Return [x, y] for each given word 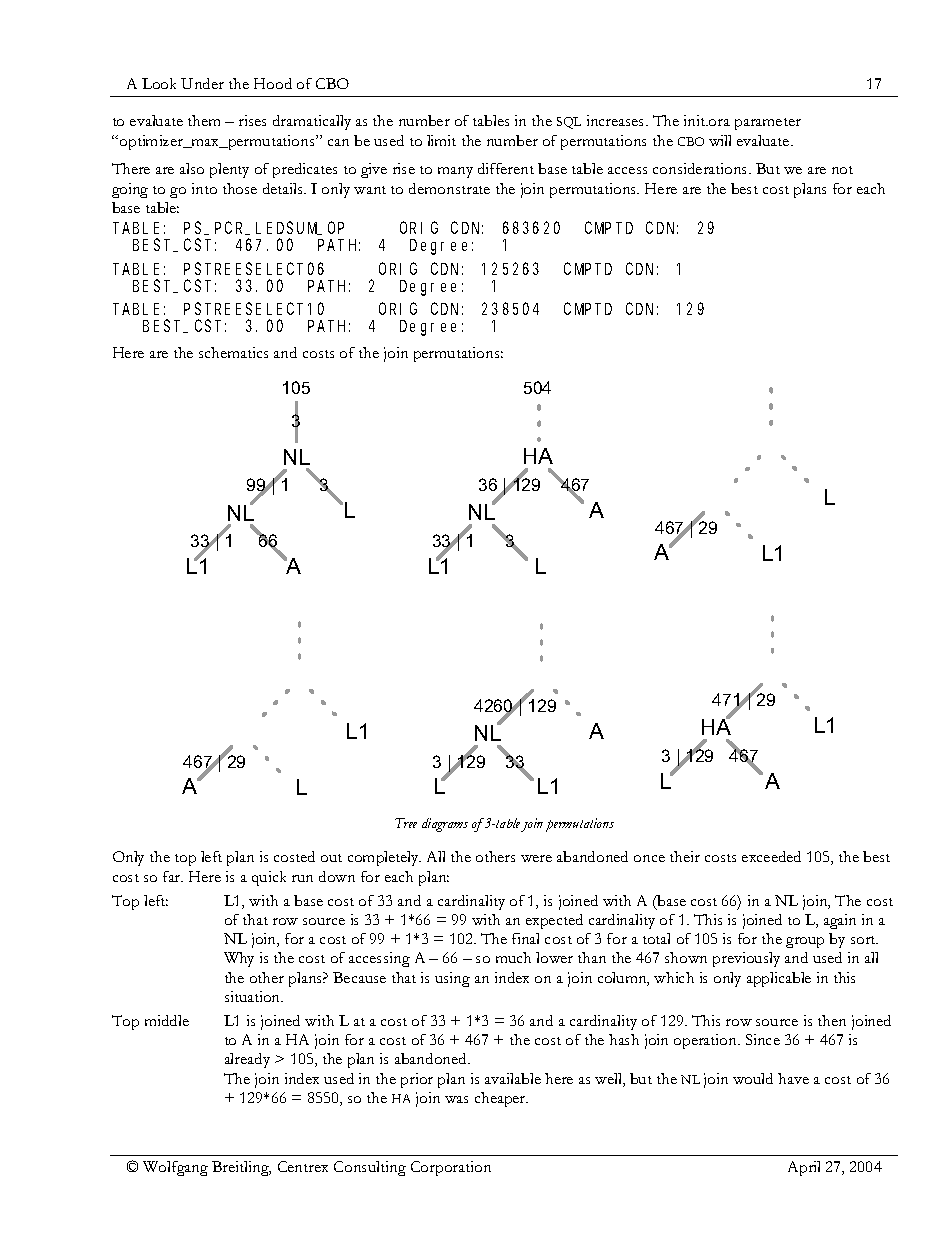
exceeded [771, 856]
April [804, 1168]
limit [441, 140]
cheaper [501, 1099]
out [331, 858]
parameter [768, 124]
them [204, 120]
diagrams [445, 825]
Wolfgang [175, 1168]
